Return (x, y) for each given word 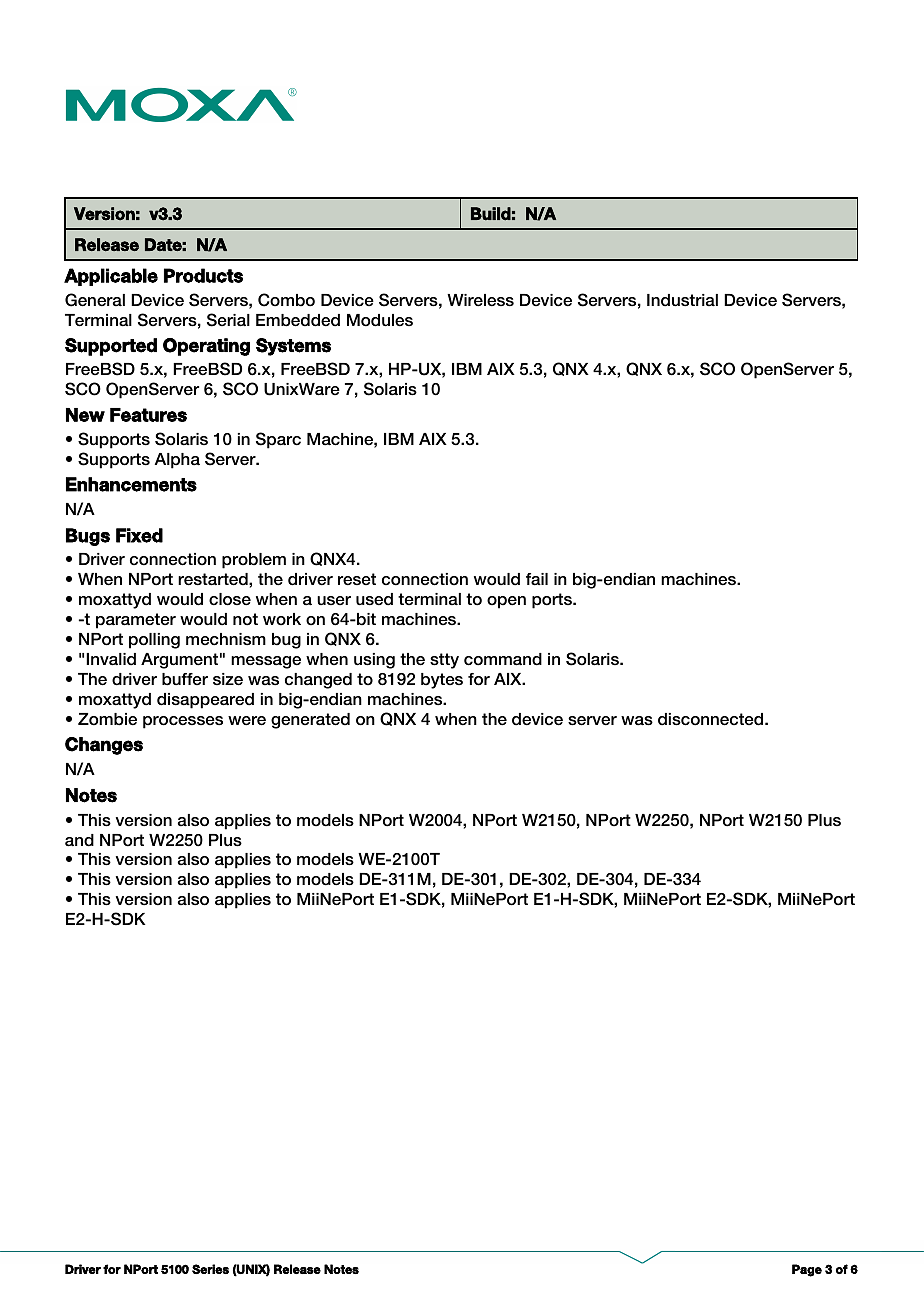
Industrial (682, 300)
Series (210, 1269)
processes (183, 722)
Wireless (480, 300)
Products (203, 275)
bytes (442, 681)
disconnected (712, 719)
